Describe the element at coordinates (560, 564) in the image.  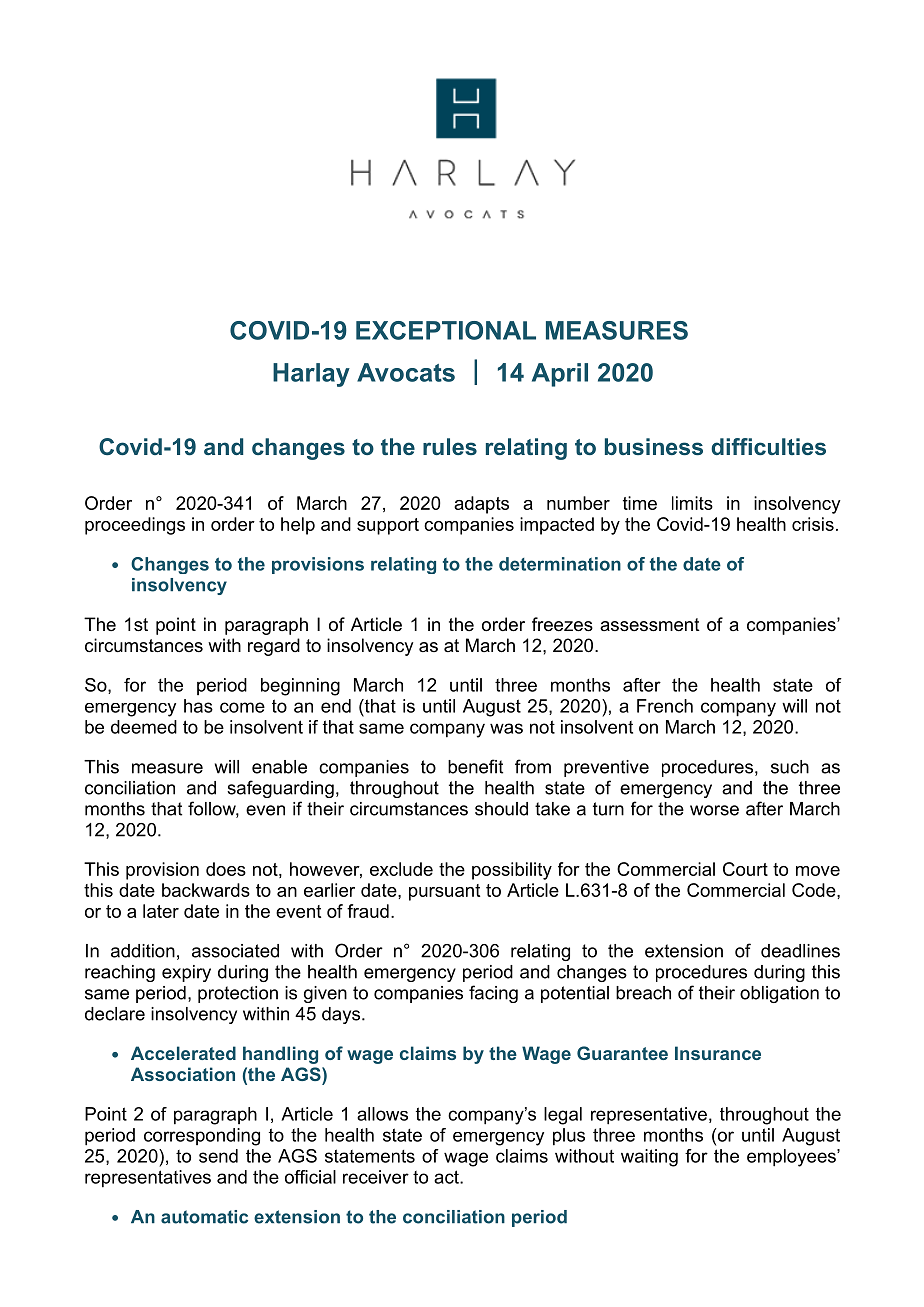
I see `determination` at that location.
